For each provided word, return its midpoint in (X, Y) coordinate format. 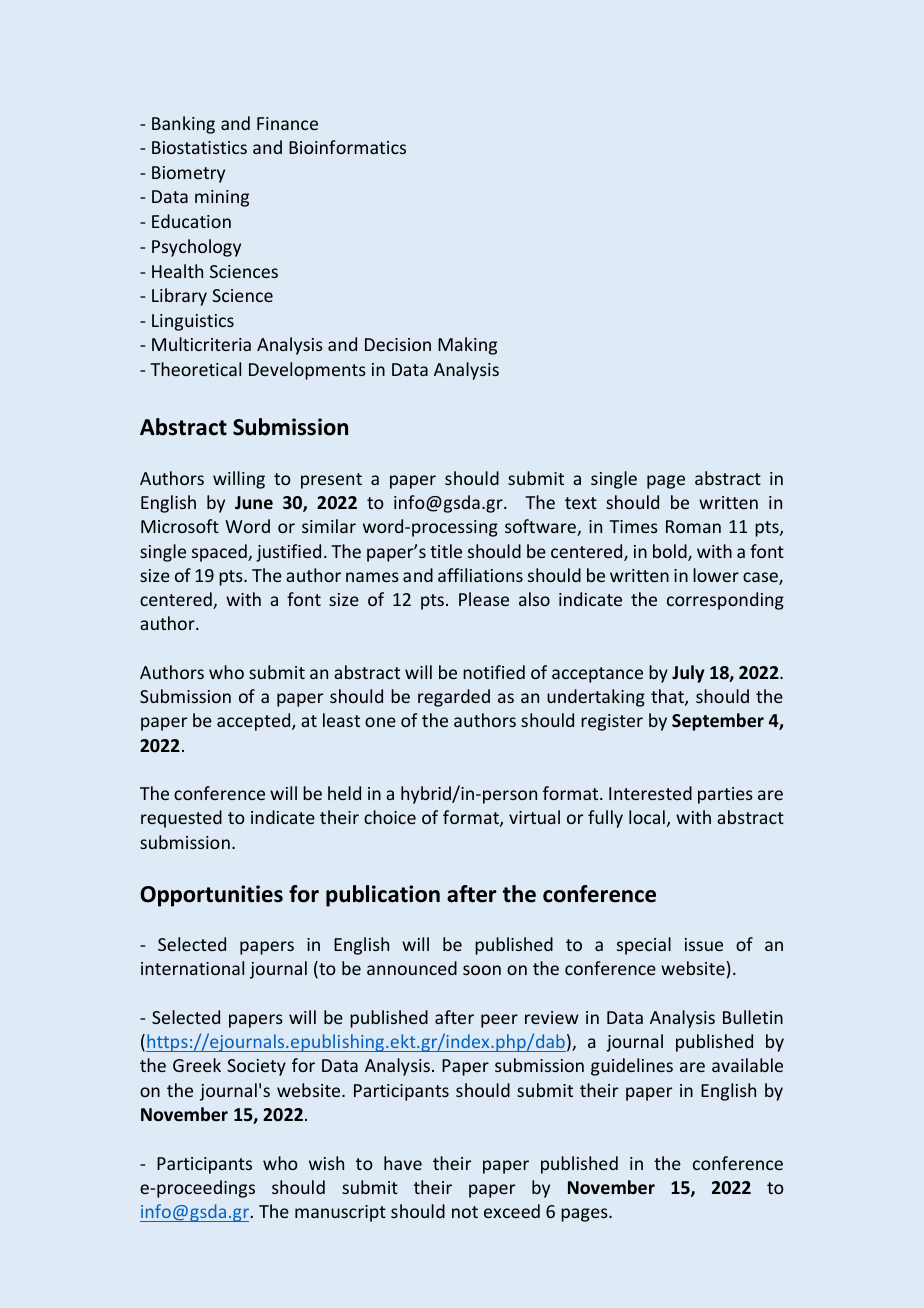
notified (494, 672)
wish (326, 1163)
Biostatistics (199, 147)
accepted (255, 722)
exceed (512, 1211)
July (688, 674)
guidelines (632, 1067)
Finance (287, 123)
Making (467, 346)
